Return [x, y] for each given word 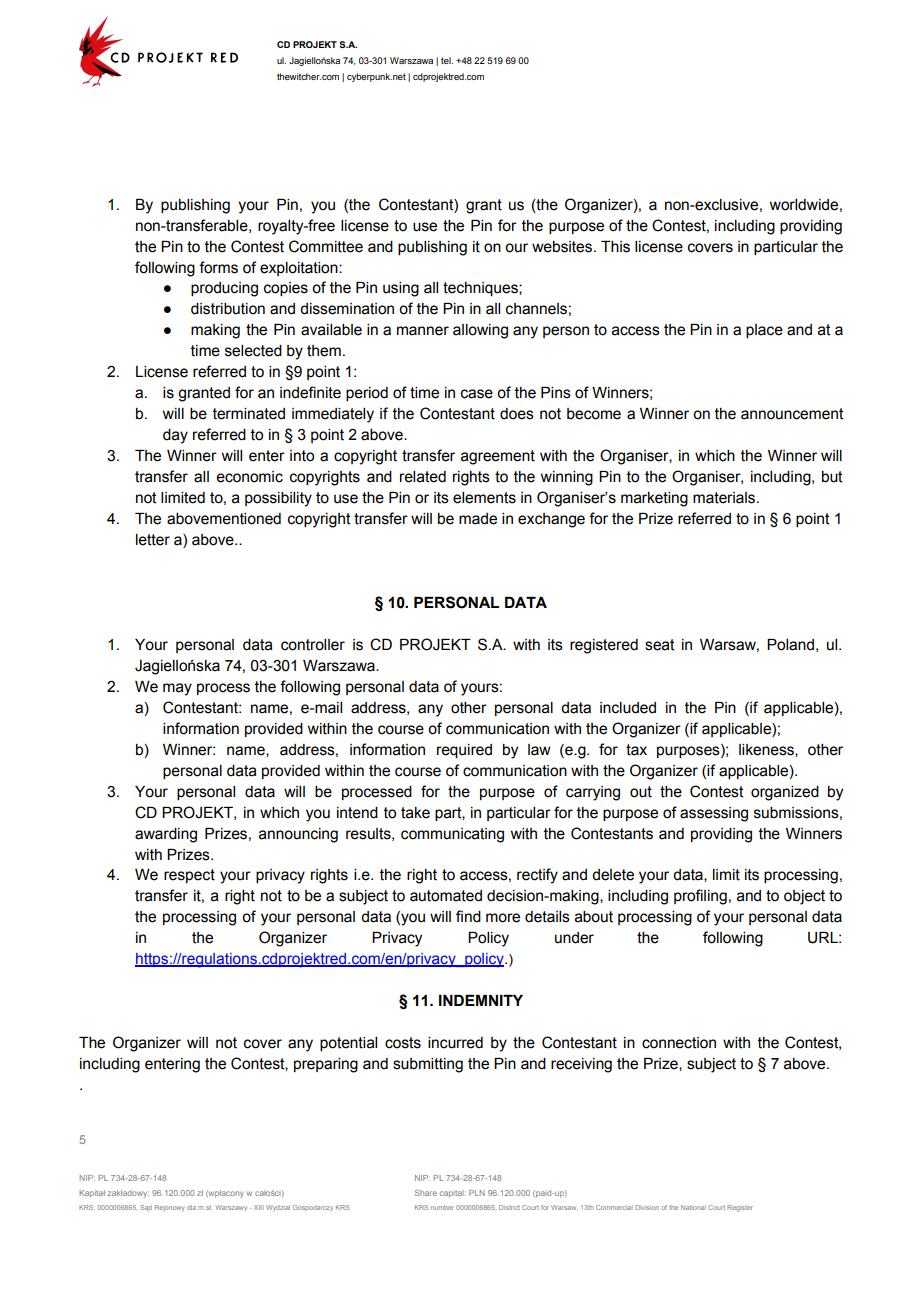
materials [725, 498]
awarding [166, 835]
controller [313, 645]
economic [249, 477]
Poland [790, 645]
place [764, 331]
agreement [498, 457]
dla [191, 1207]
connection [679, 1043]
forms [218, 267]
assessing [714, 814]
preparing [326, 1065]
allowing [480, 331]
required [464, 751]
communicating [452, 835]
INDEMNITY [481, 1000]
